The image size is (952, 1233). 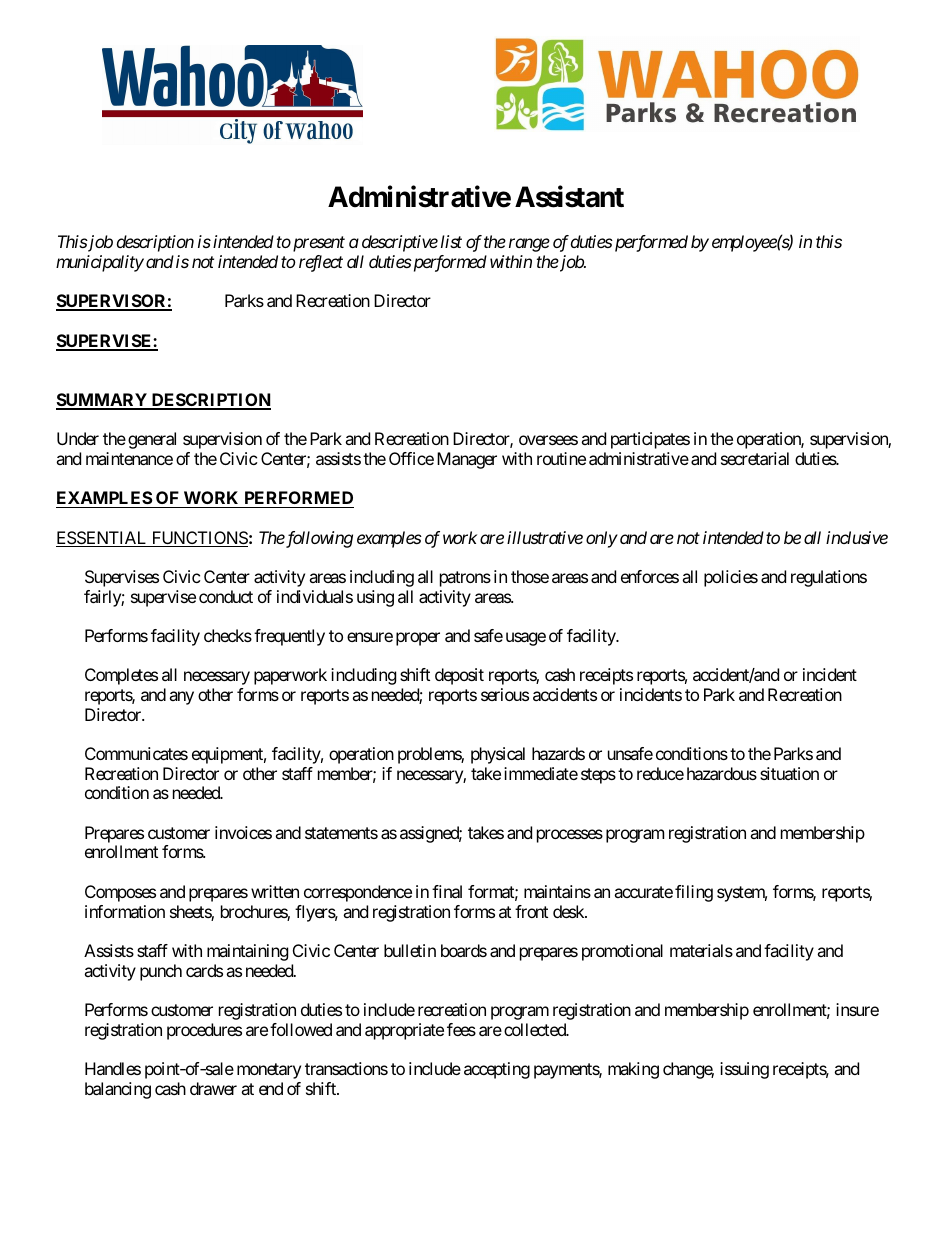 I want to click on municipality, so click(x=100, y=263).
